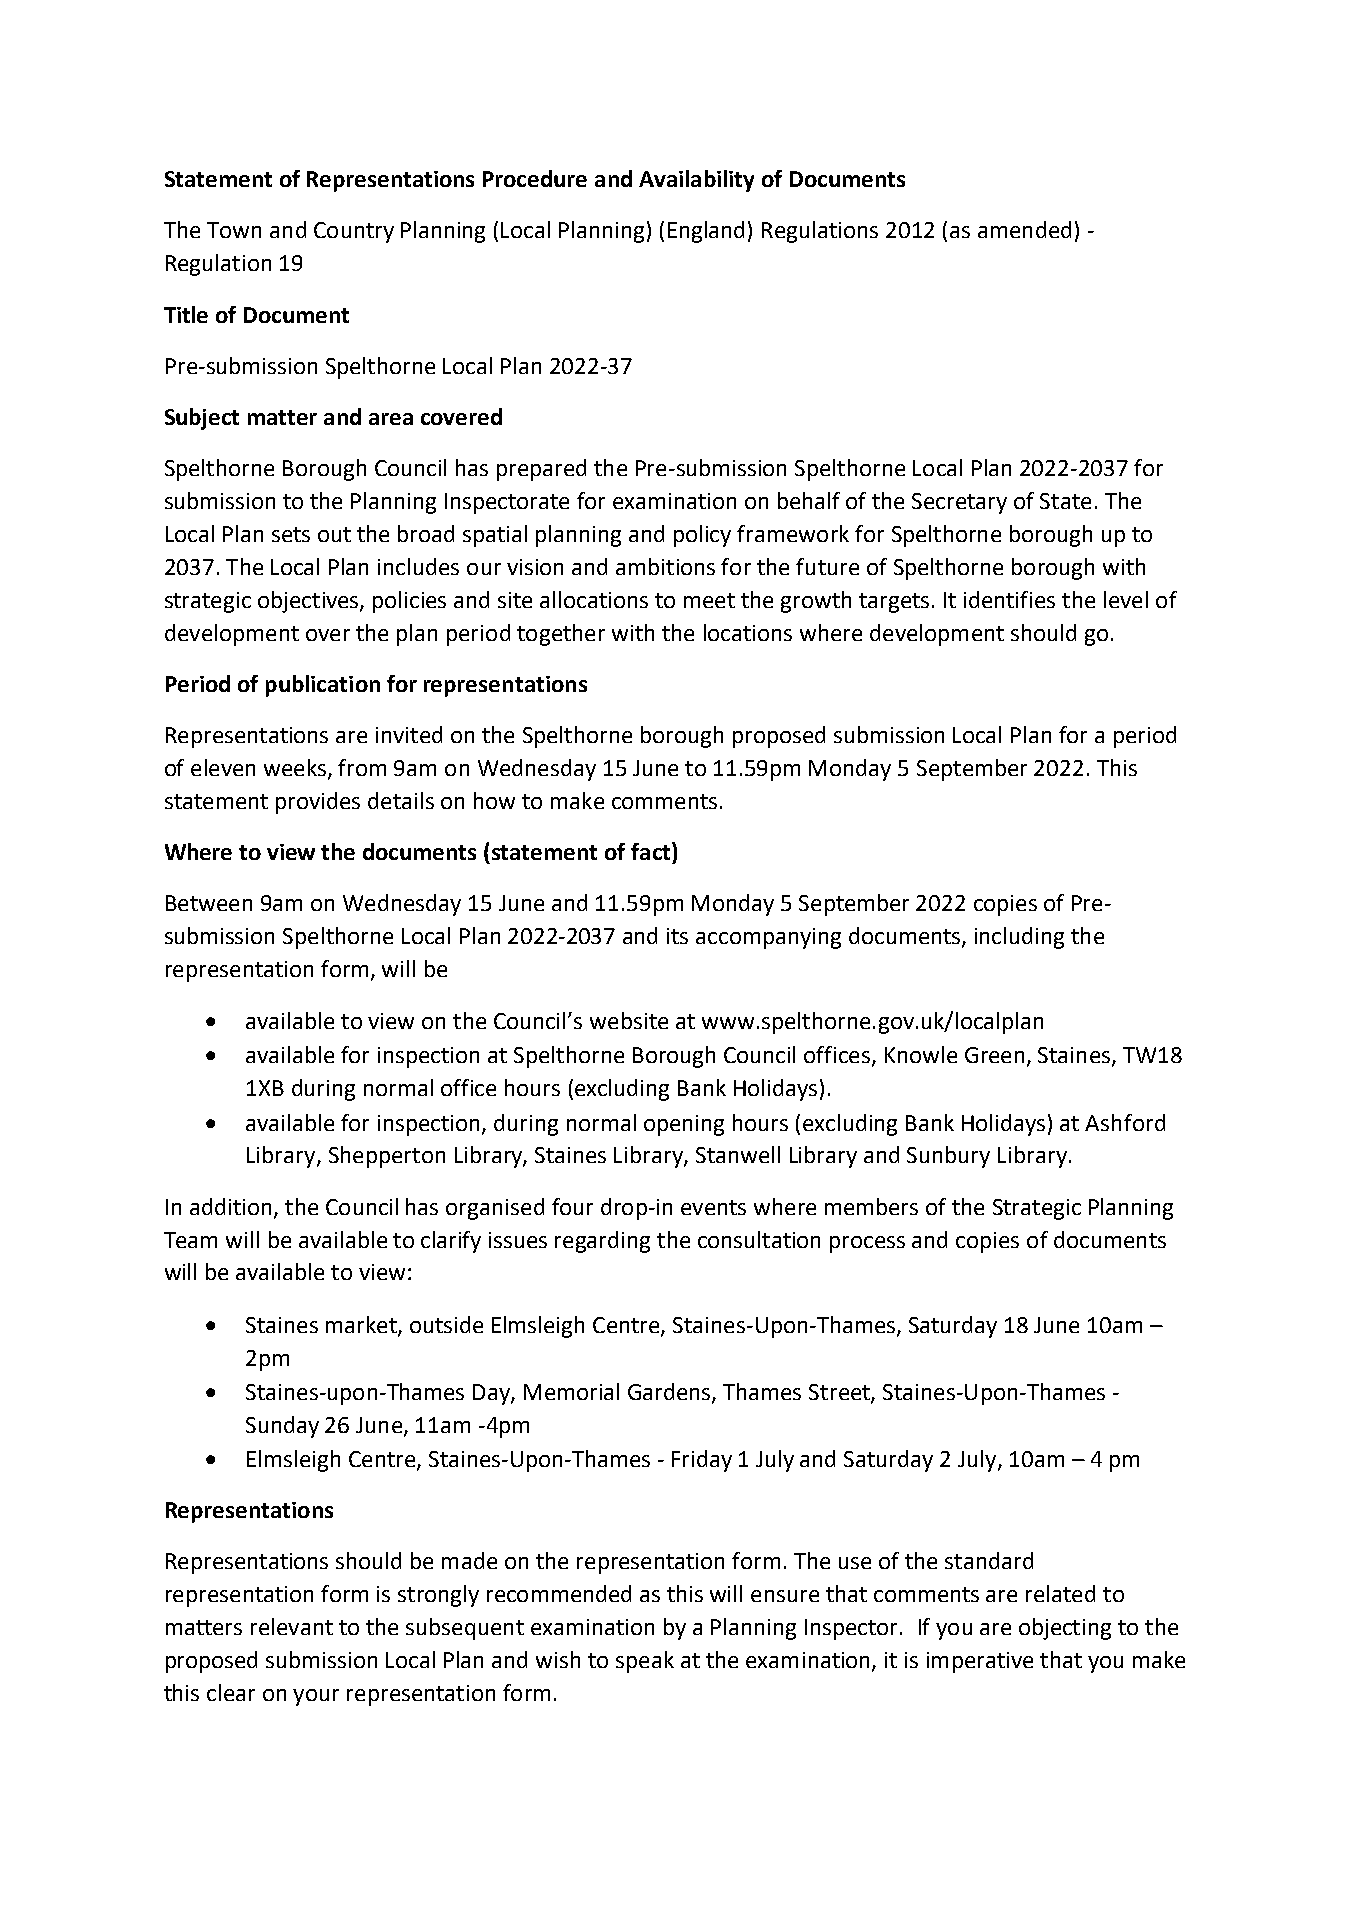 The height and width of the document is (1913, 1353). What do you see at coordinates (677, 936) in the document?
I see `its` at bounding box center [677, 936].
